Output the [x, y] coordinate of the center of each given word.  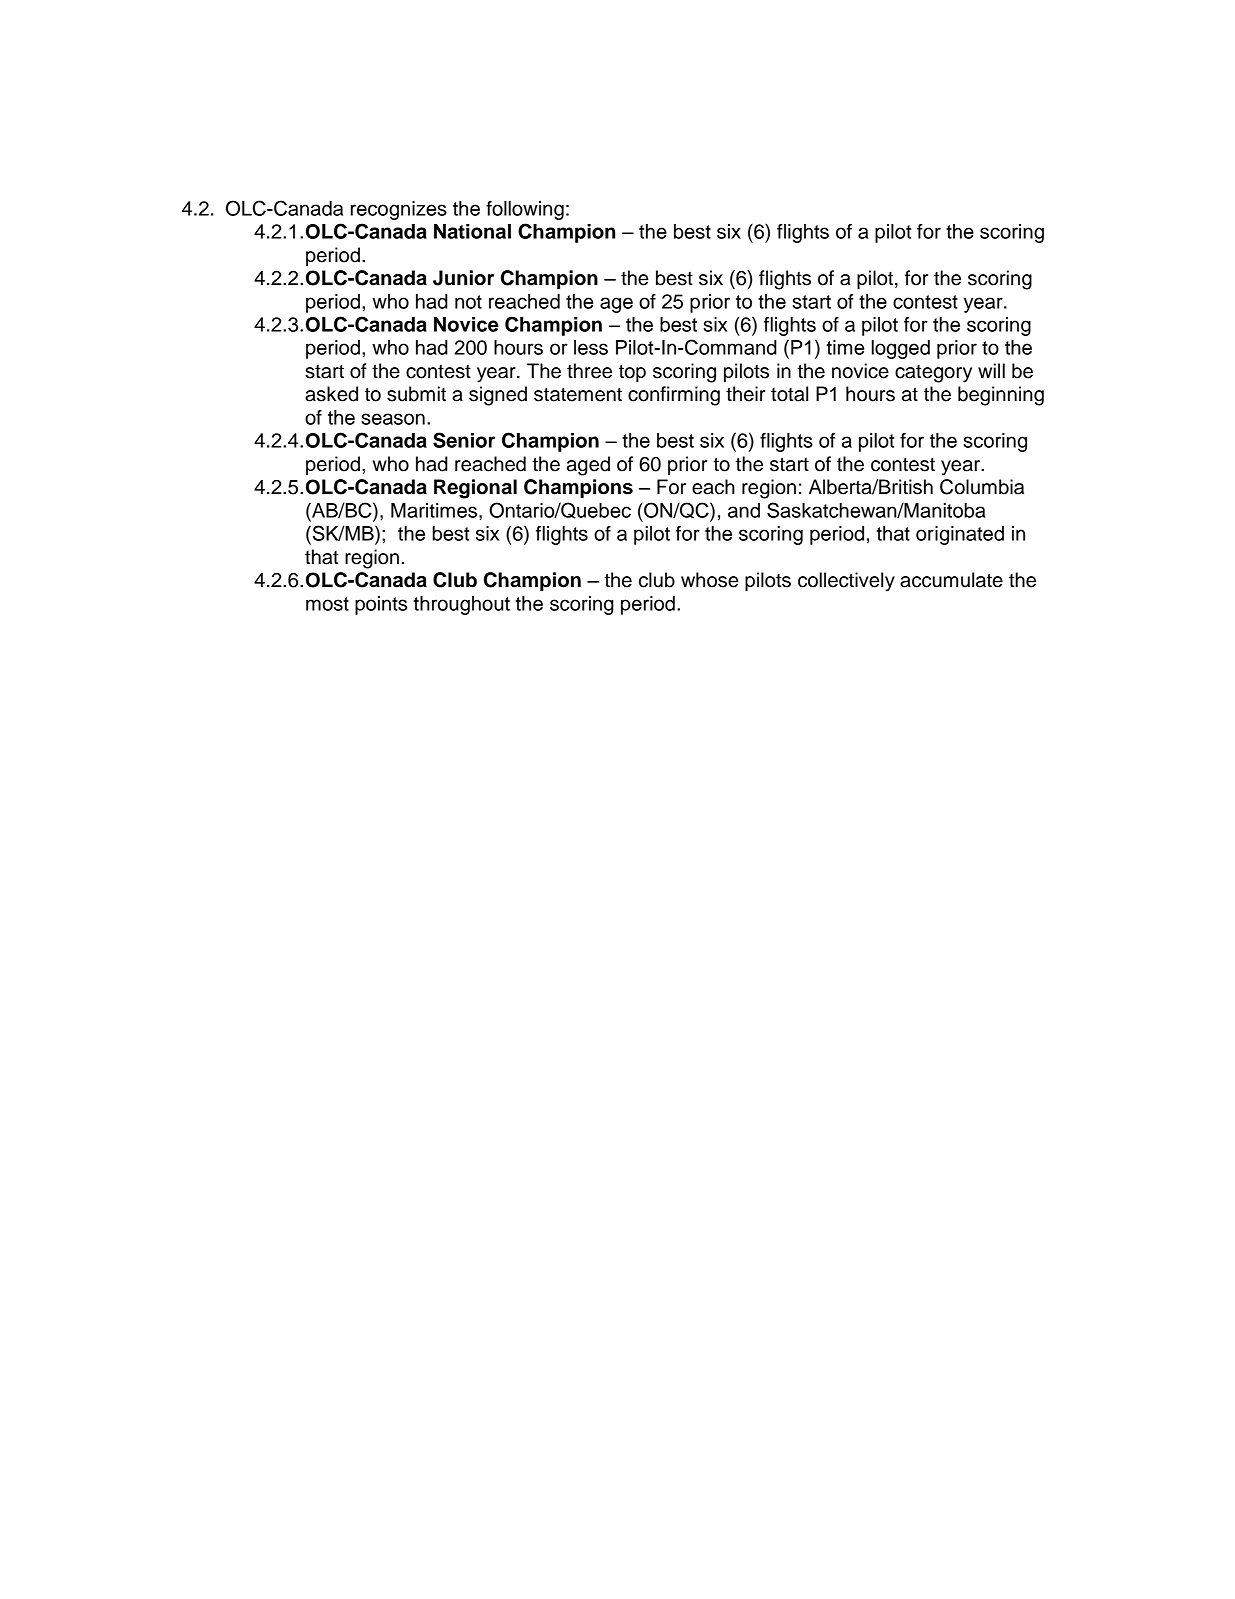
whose [710, 580]
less [591, 347]
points [381, 605]
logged [901, 349]
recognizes [399, 210]
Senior [464, 440]
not [468, 302]
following [525, 210]
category [933, 374]
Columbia [982, 487]
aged [588, 466]
